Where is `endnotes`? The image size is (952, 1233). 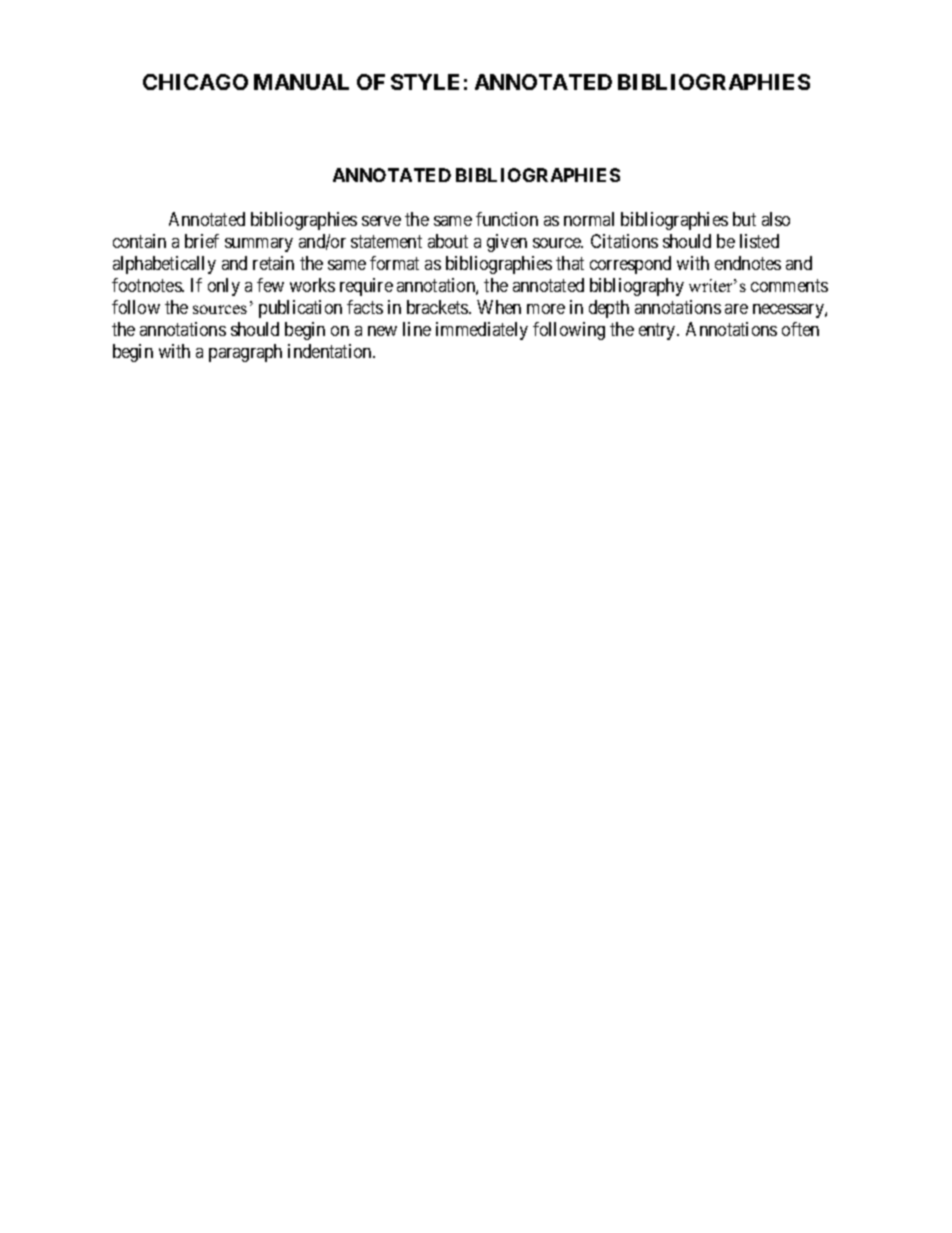 endnotes is located at coordinates (748, 263).
